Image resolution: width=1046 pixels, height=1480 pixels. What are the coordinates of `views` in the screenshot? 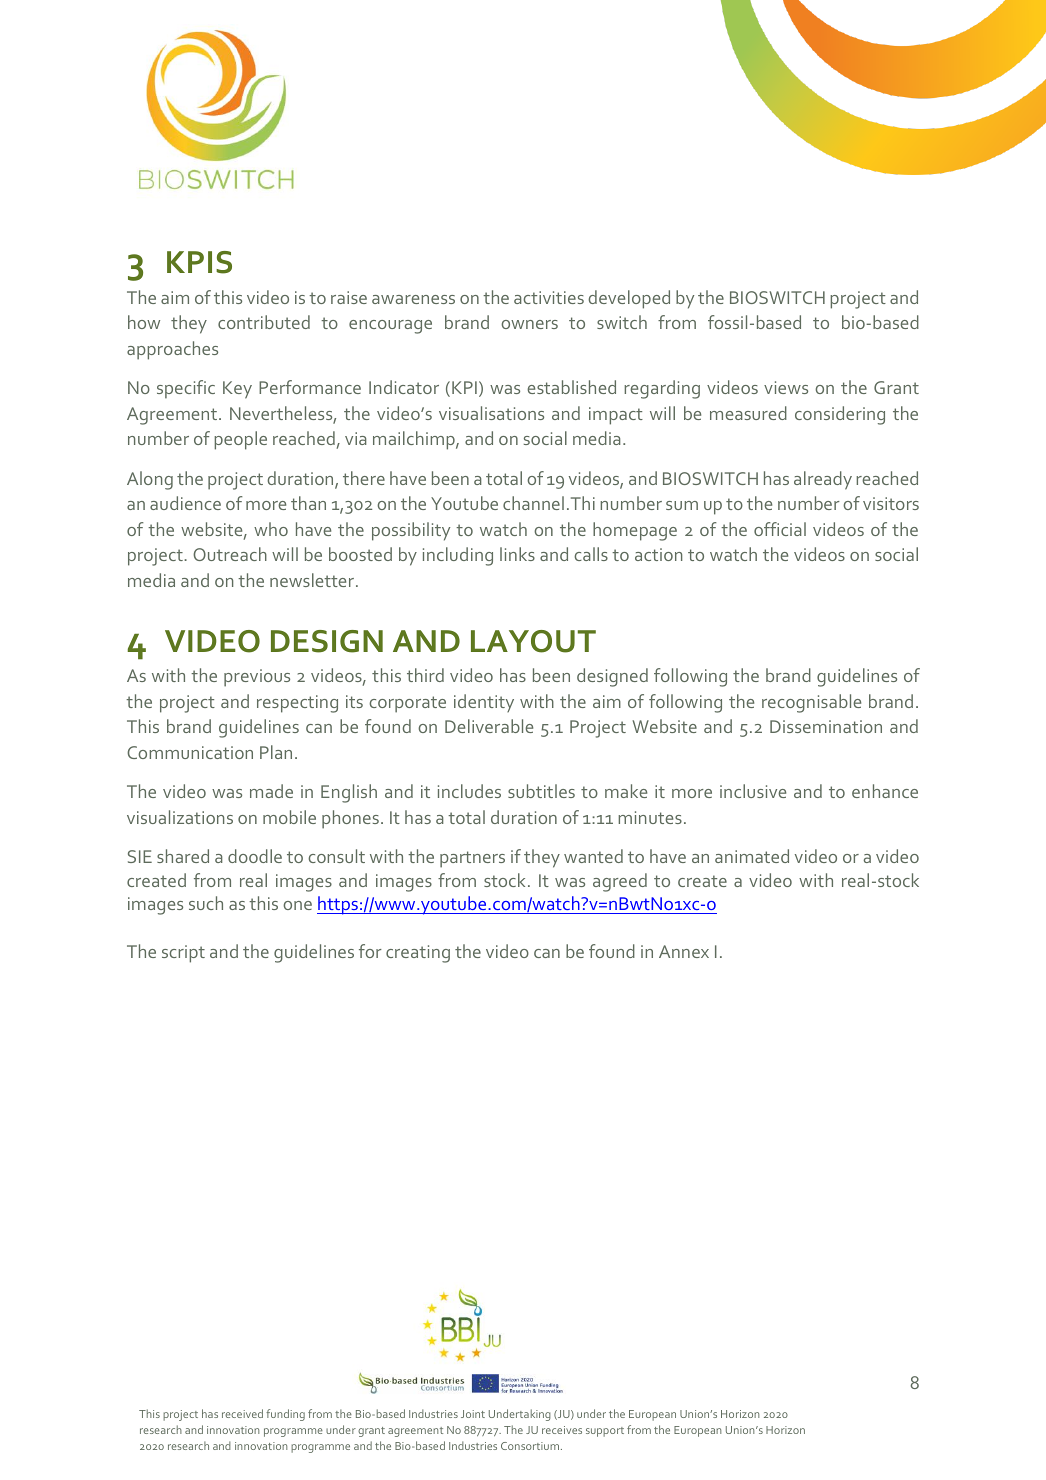 It's located at (786, 387).
